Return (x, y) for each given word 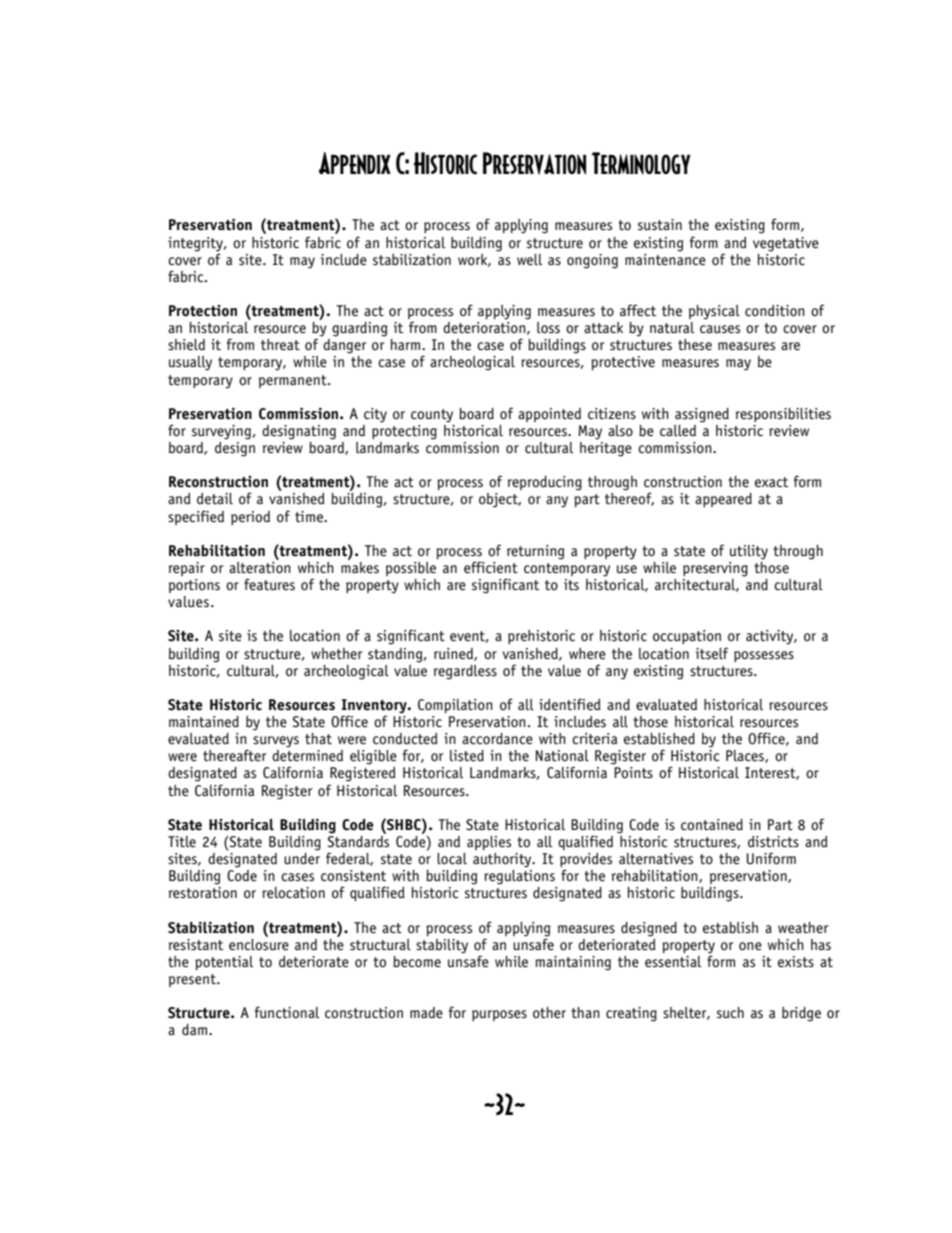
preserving (715, 569)
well (529, 260)
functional (287, 1012)
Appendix (354, 163)
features (269, 584)
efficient (491, 567)
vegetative (786, 244)
